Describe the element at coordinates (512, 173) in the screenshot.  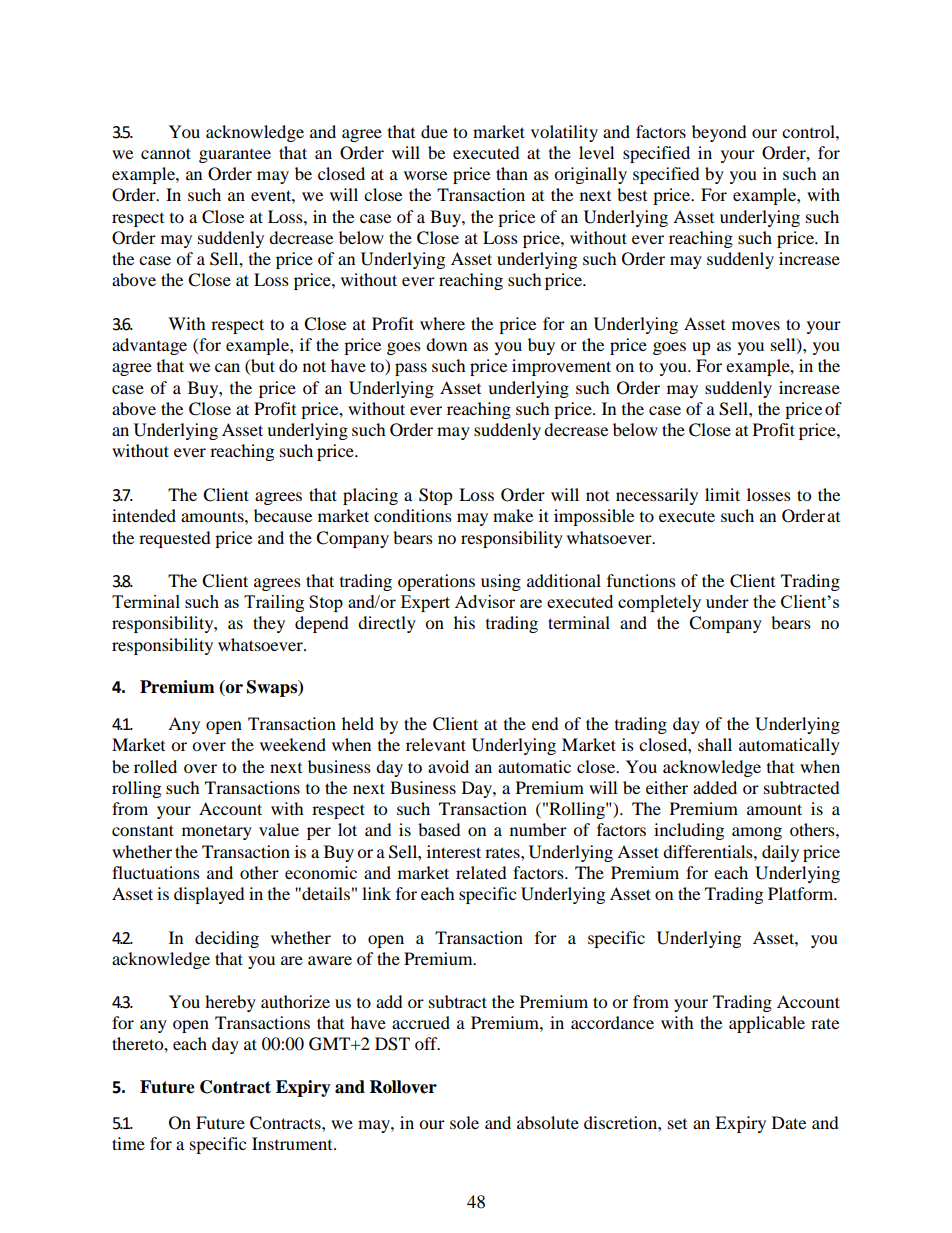
I see `than` at that location.
